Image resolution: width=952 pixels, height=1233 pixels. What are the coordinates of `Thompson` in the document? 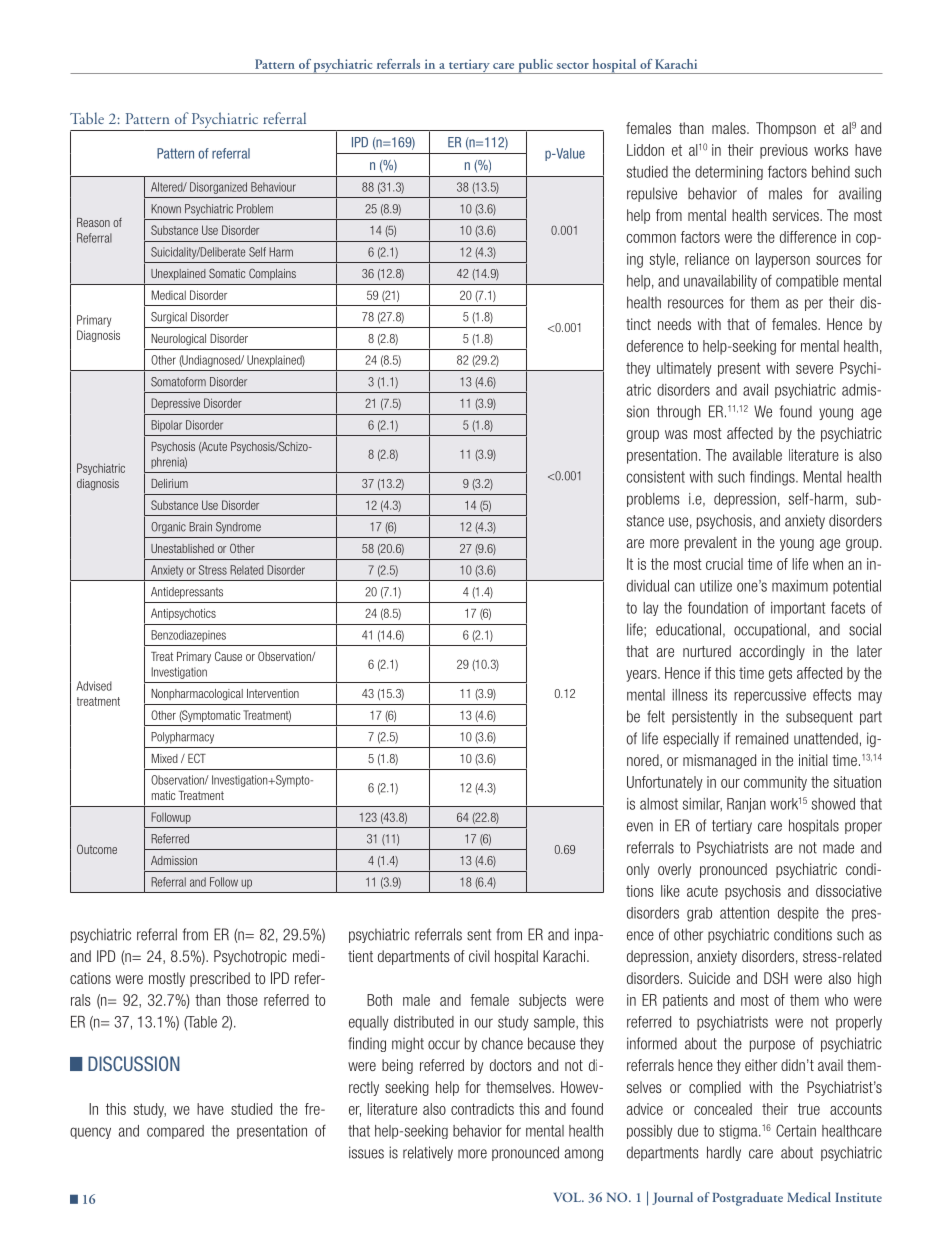 It's located at (786, 129).
